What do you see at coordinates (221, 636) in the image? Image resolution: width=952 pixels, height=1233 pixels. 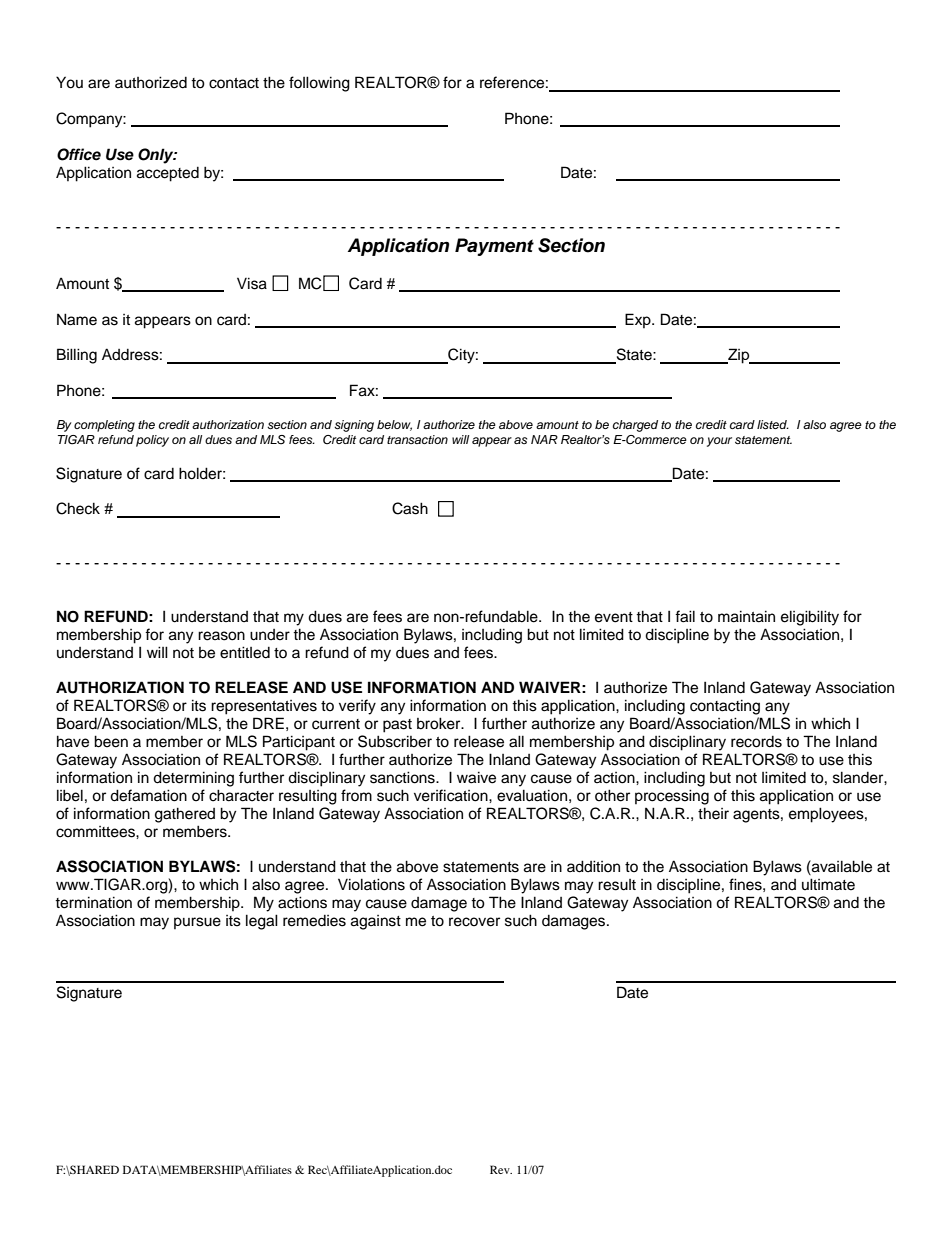 I see `reason` at bounding box center [221, 636].
